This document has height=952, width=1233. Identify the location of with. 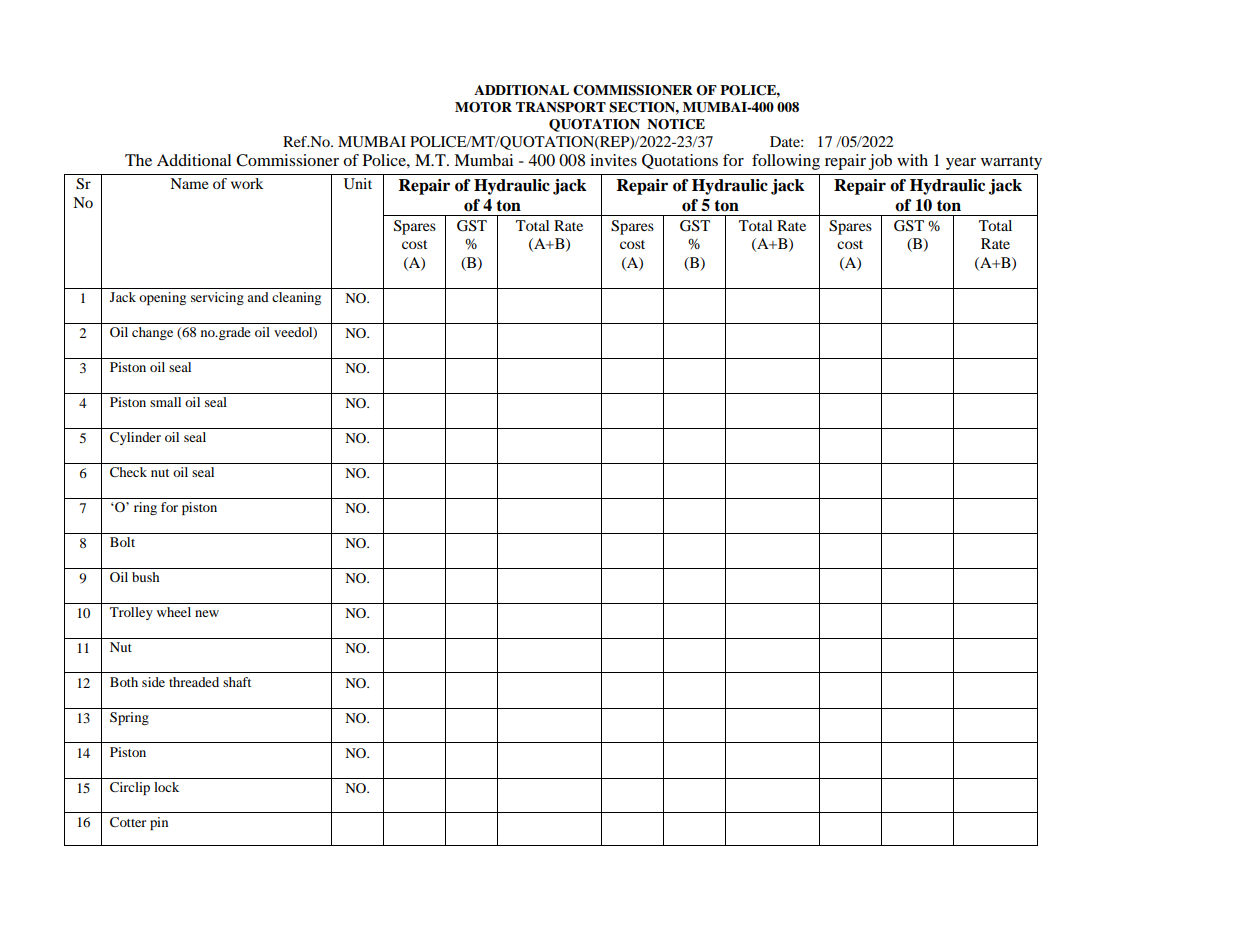
(912, 160).
